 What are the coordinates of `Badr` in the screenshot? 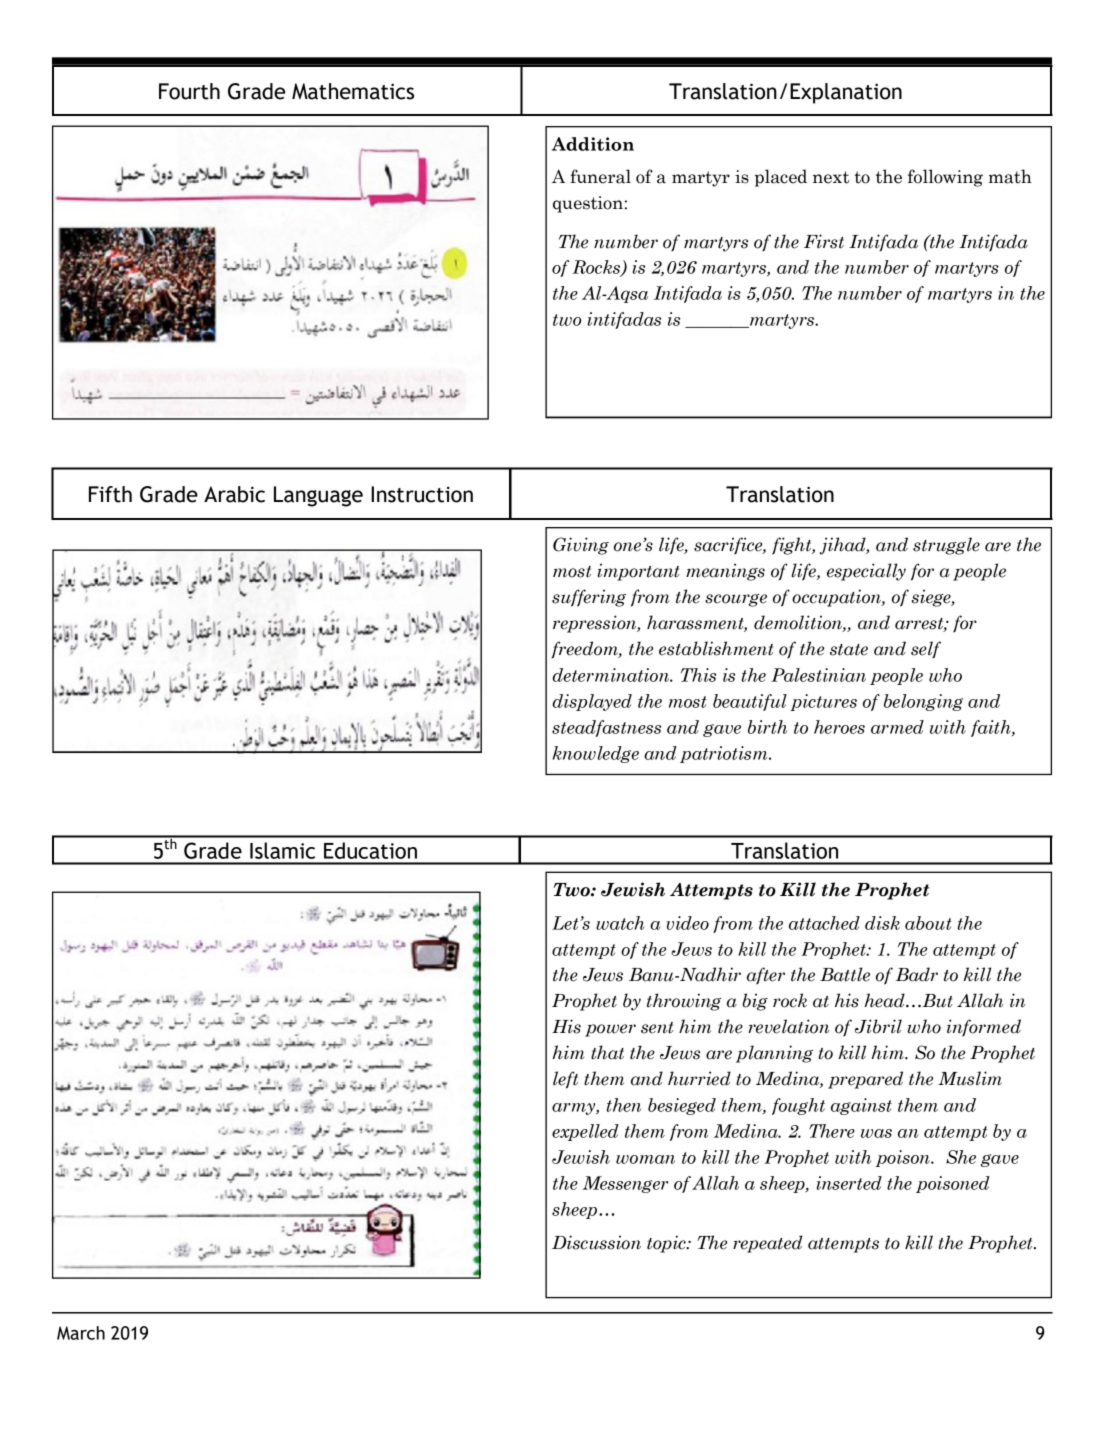 It's located at (917, 974).
